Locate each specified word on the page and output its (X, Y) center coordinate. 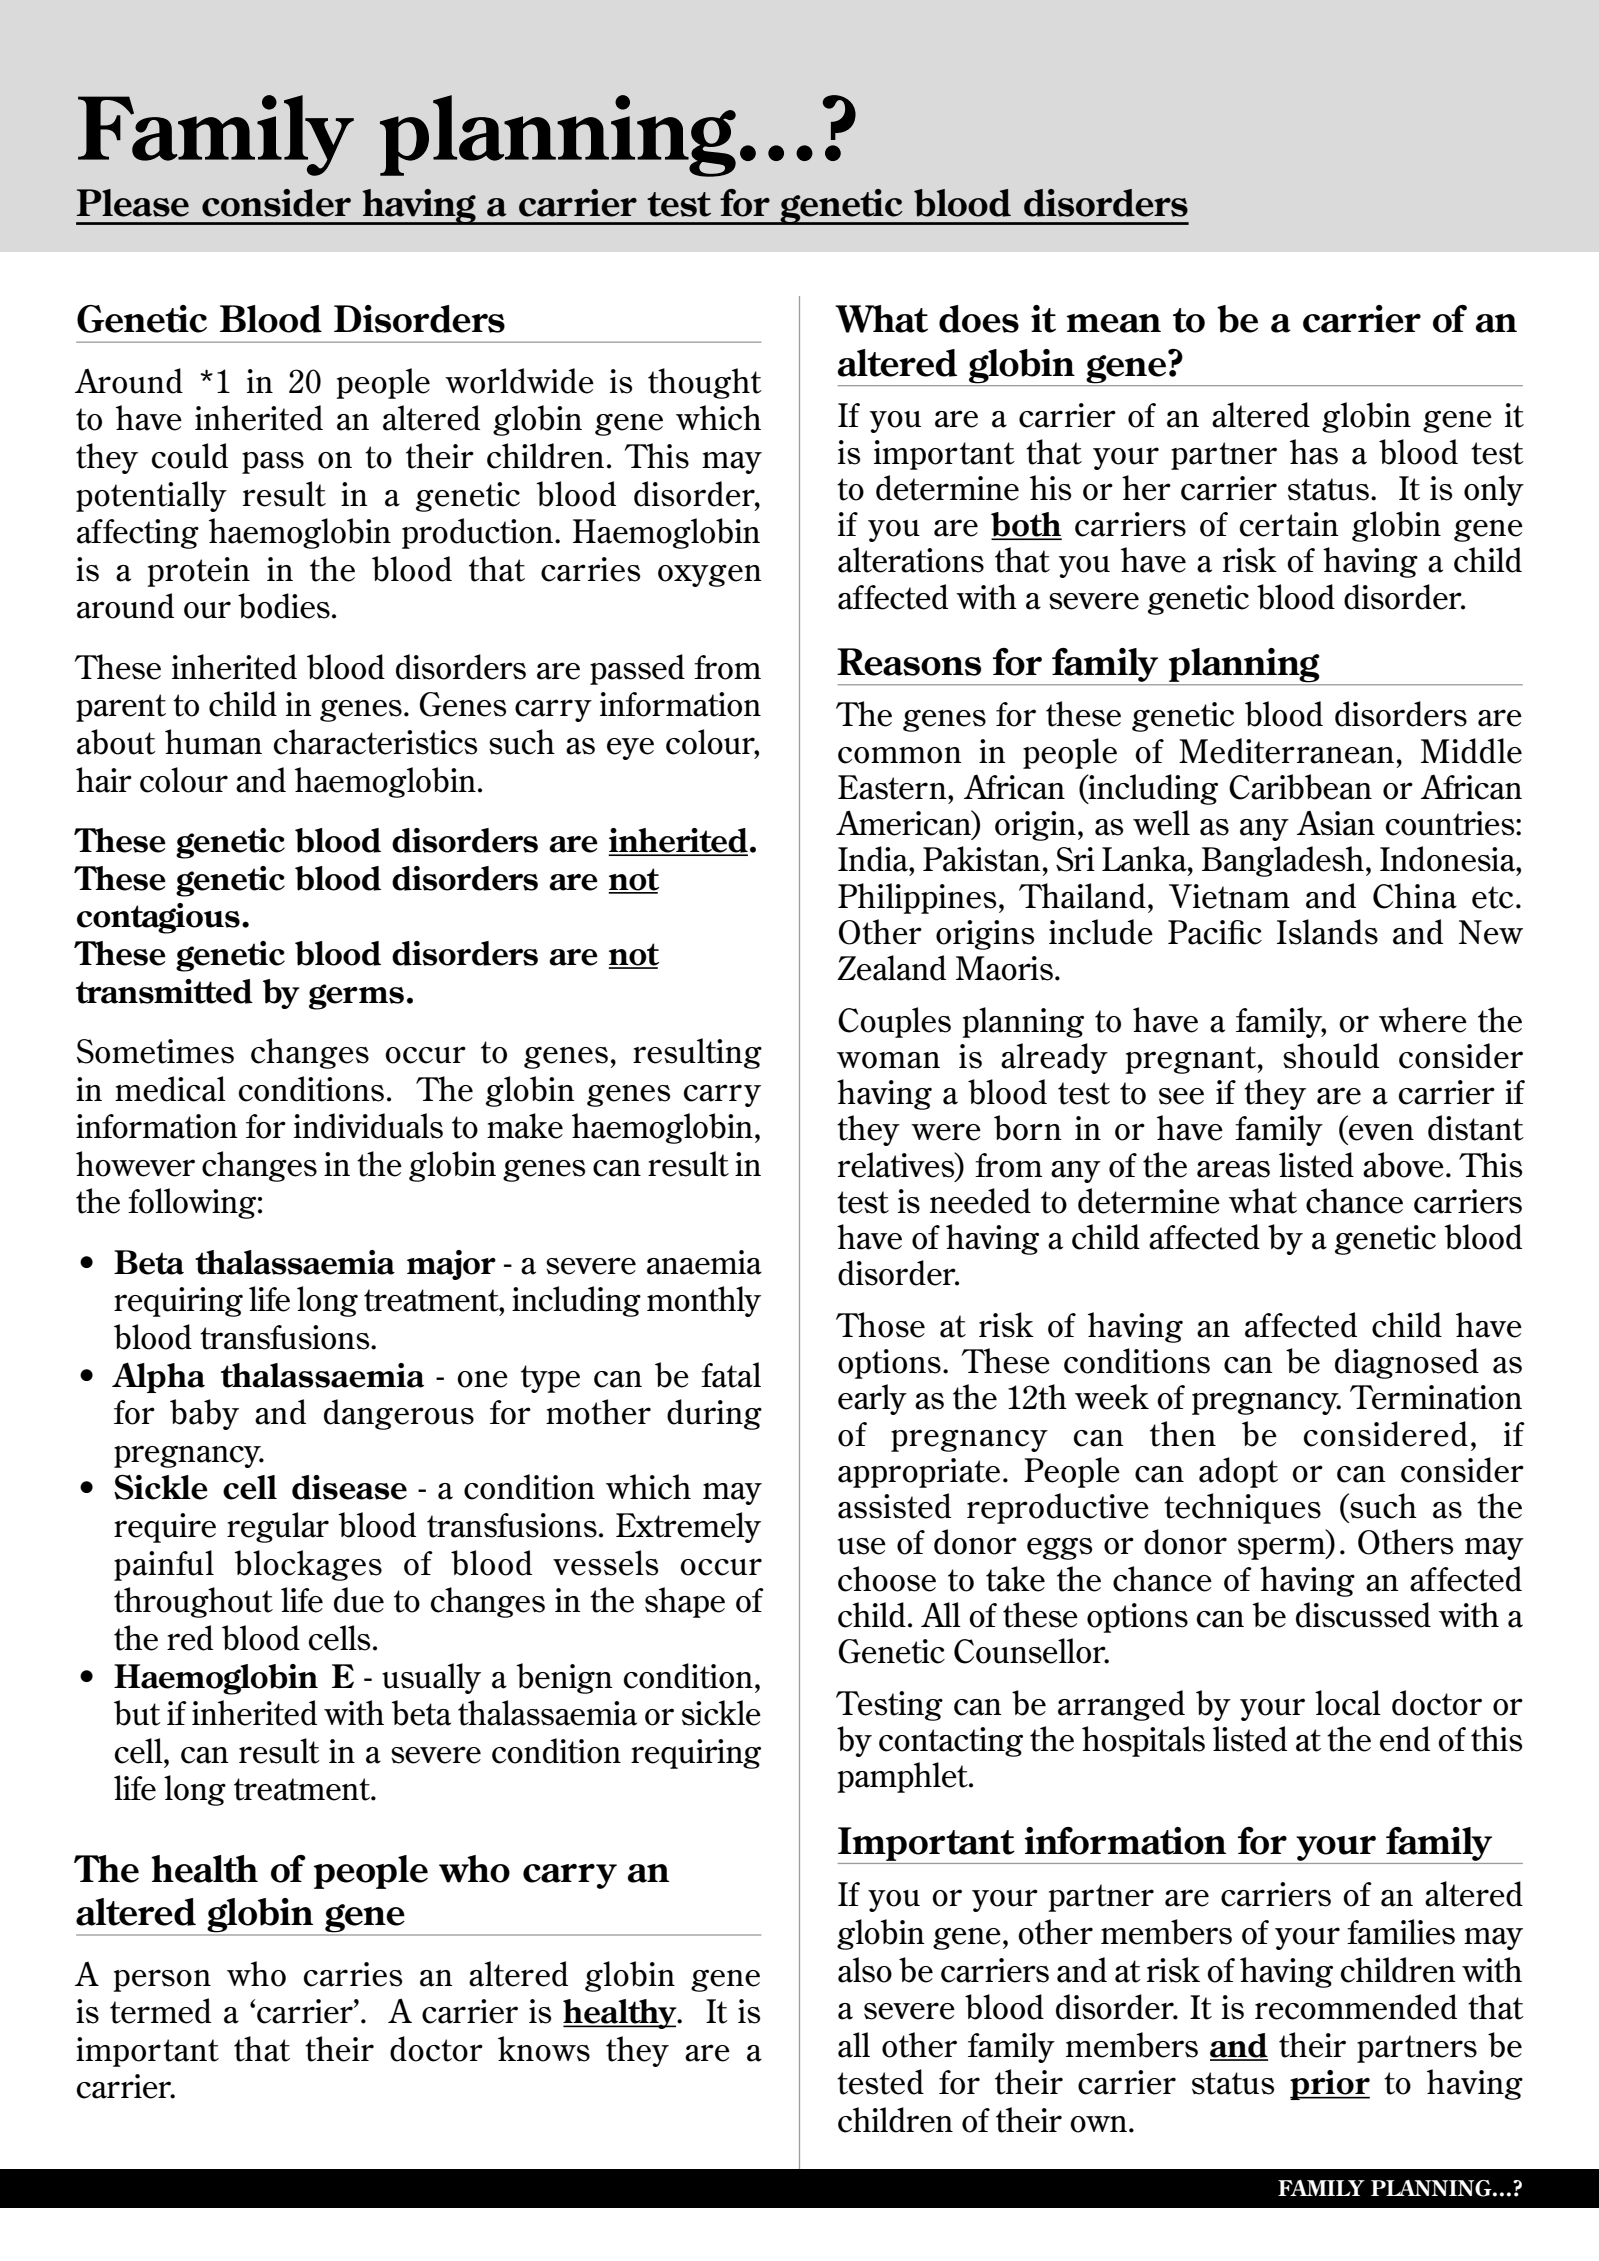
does (979, 319)
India (874, 859)
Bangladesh (1283, 861)
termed (160, 2011)
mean (1113, 323)
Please (132, 203)
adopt (1238, 1472)
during (714, 1414)
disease (349, 1487)
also (865, 1970)
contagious (158, 918)
